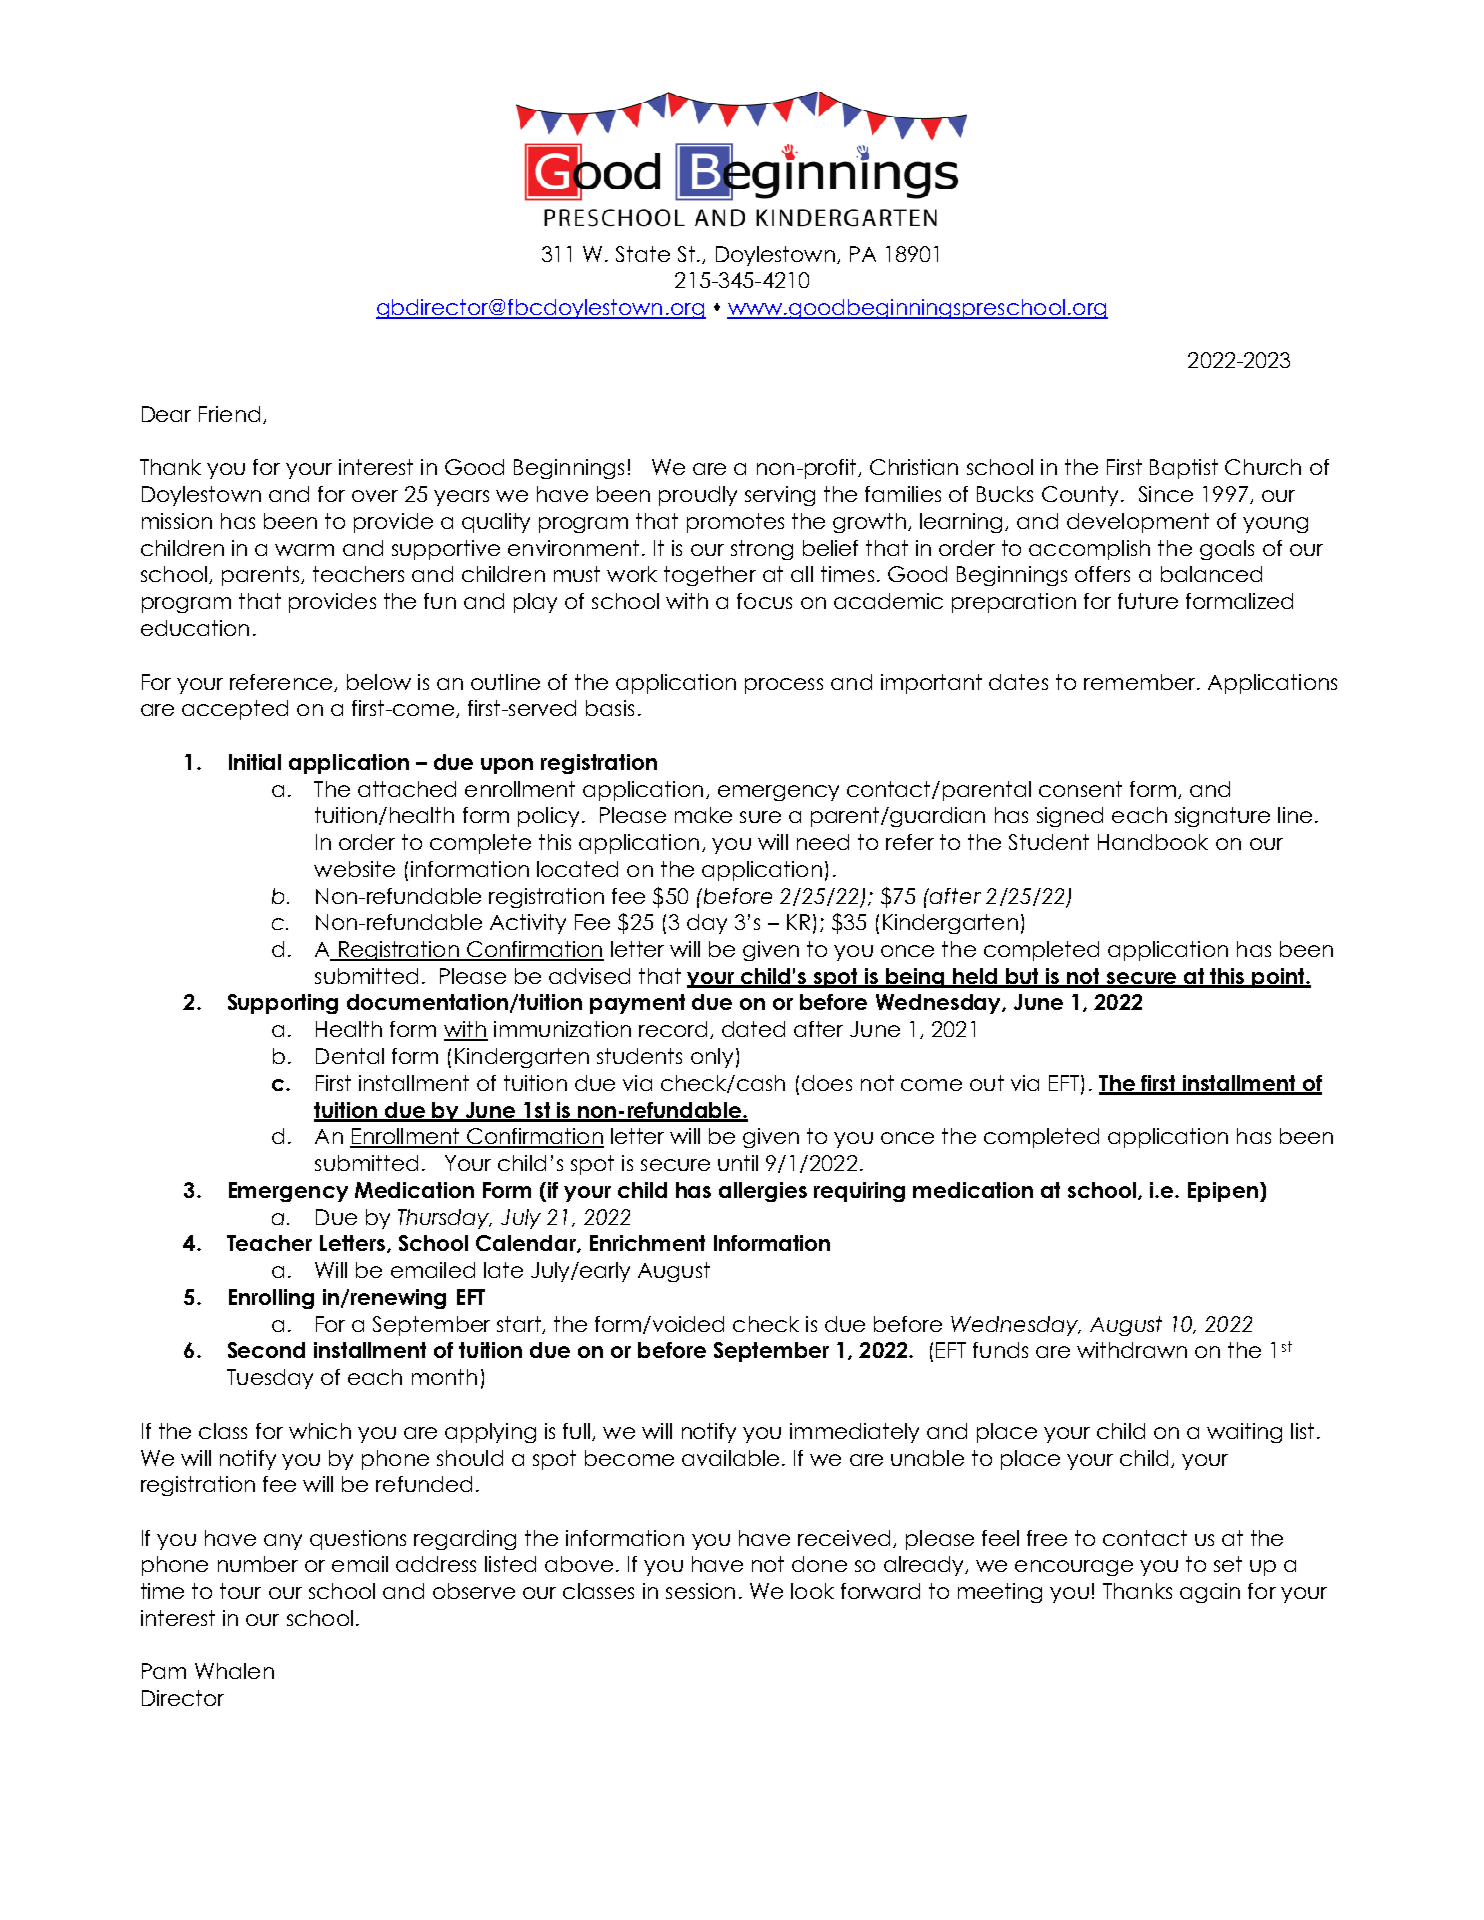 This screenshot has width=1484, height=1920. Describe the element at coordinates (1141, 682) in the screenshot. I see `remember` at that location.
